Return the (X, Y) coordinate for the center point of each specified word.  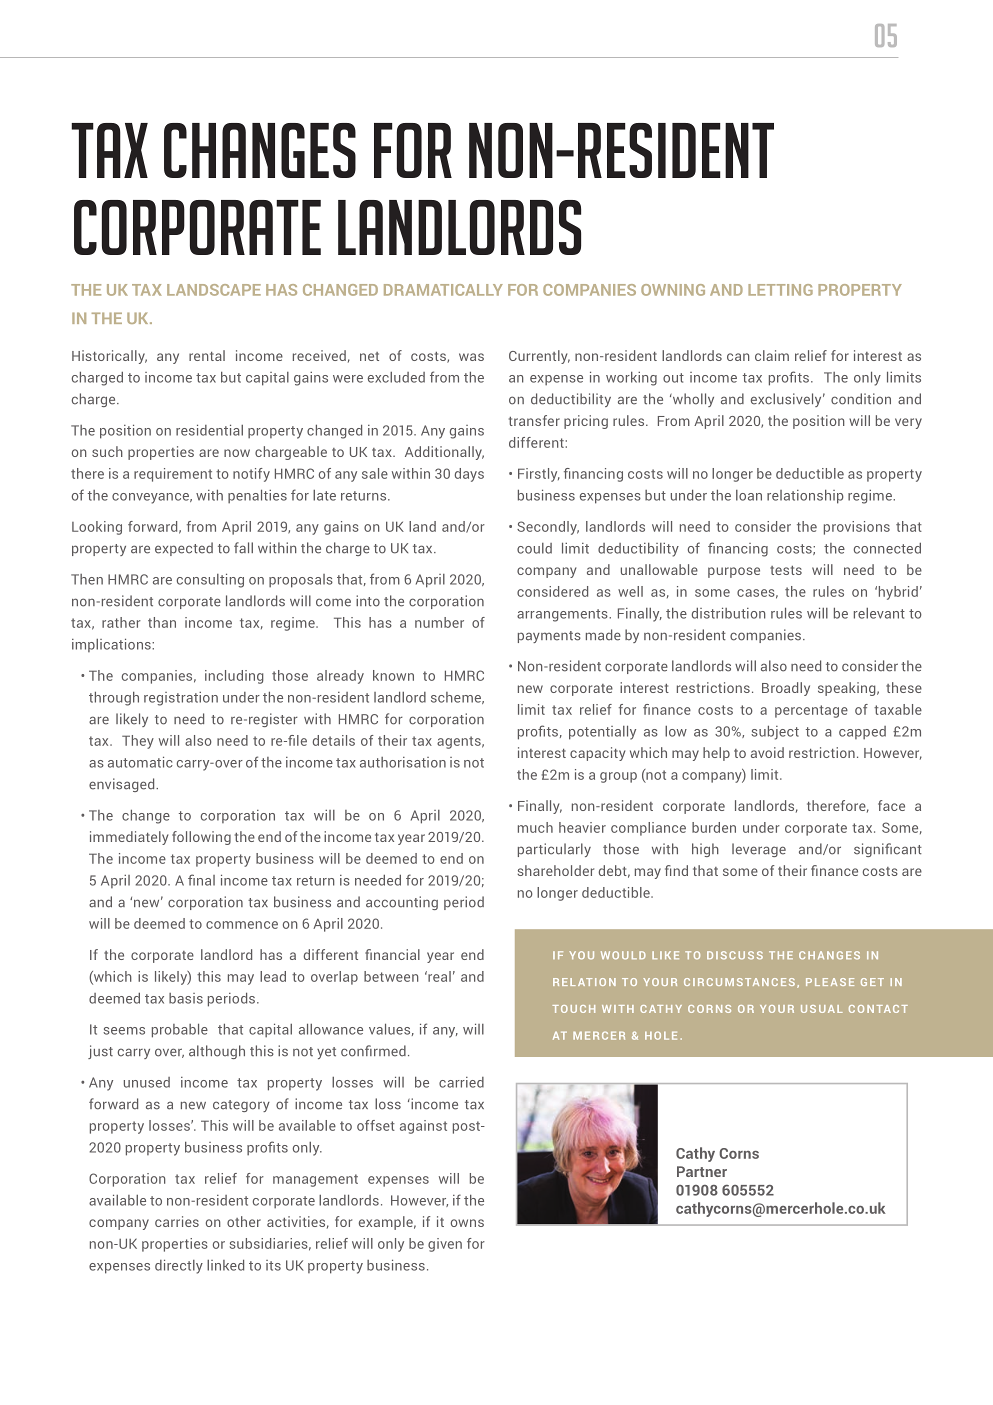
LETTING (780, 290)
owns (467, 1223)
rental (207, 355)
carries (177, 1221)
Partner (702, 1171)
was (471, 357)
